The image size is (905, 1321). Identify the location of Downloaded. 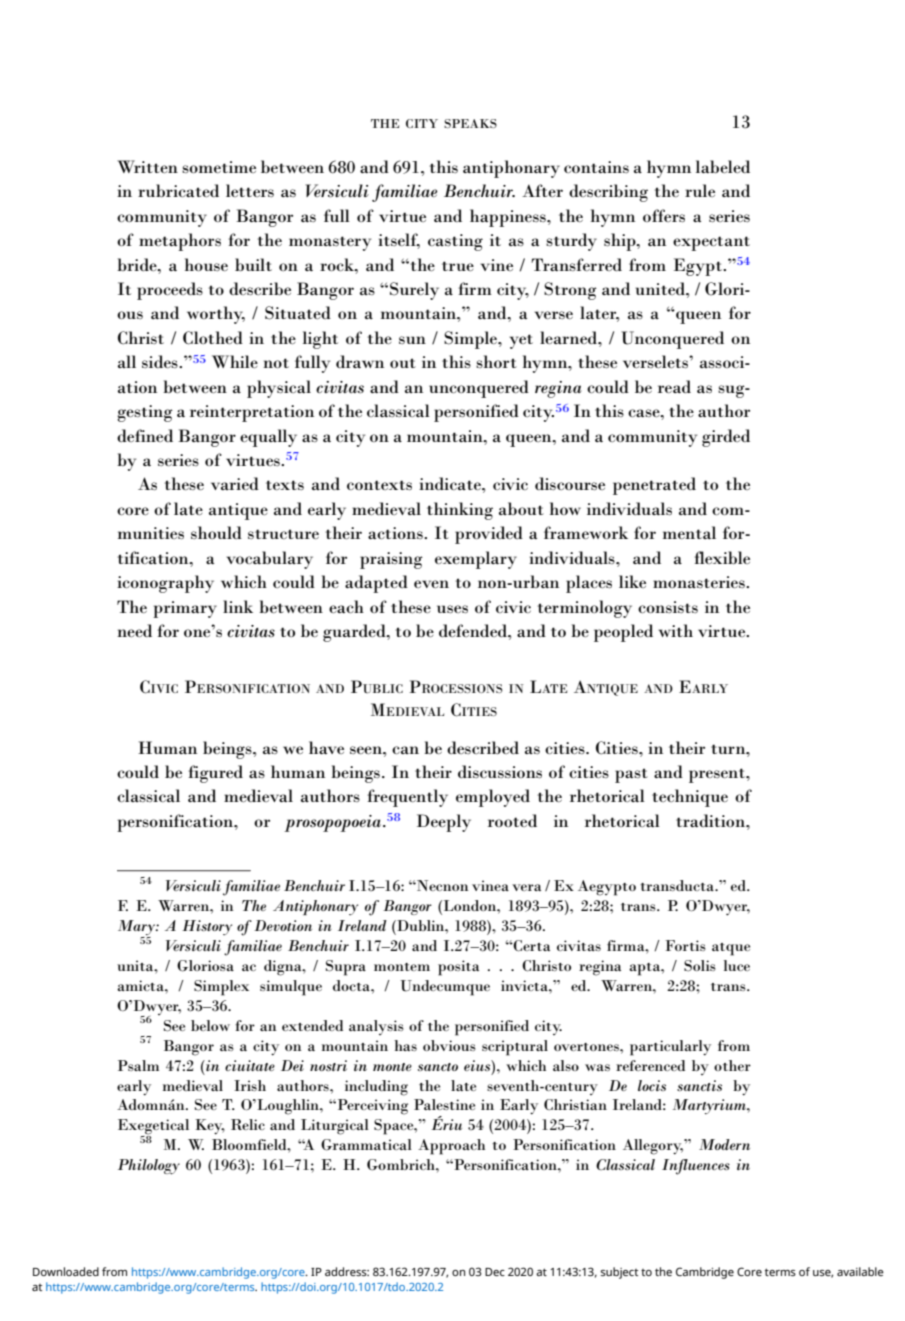
(66, 1271).
